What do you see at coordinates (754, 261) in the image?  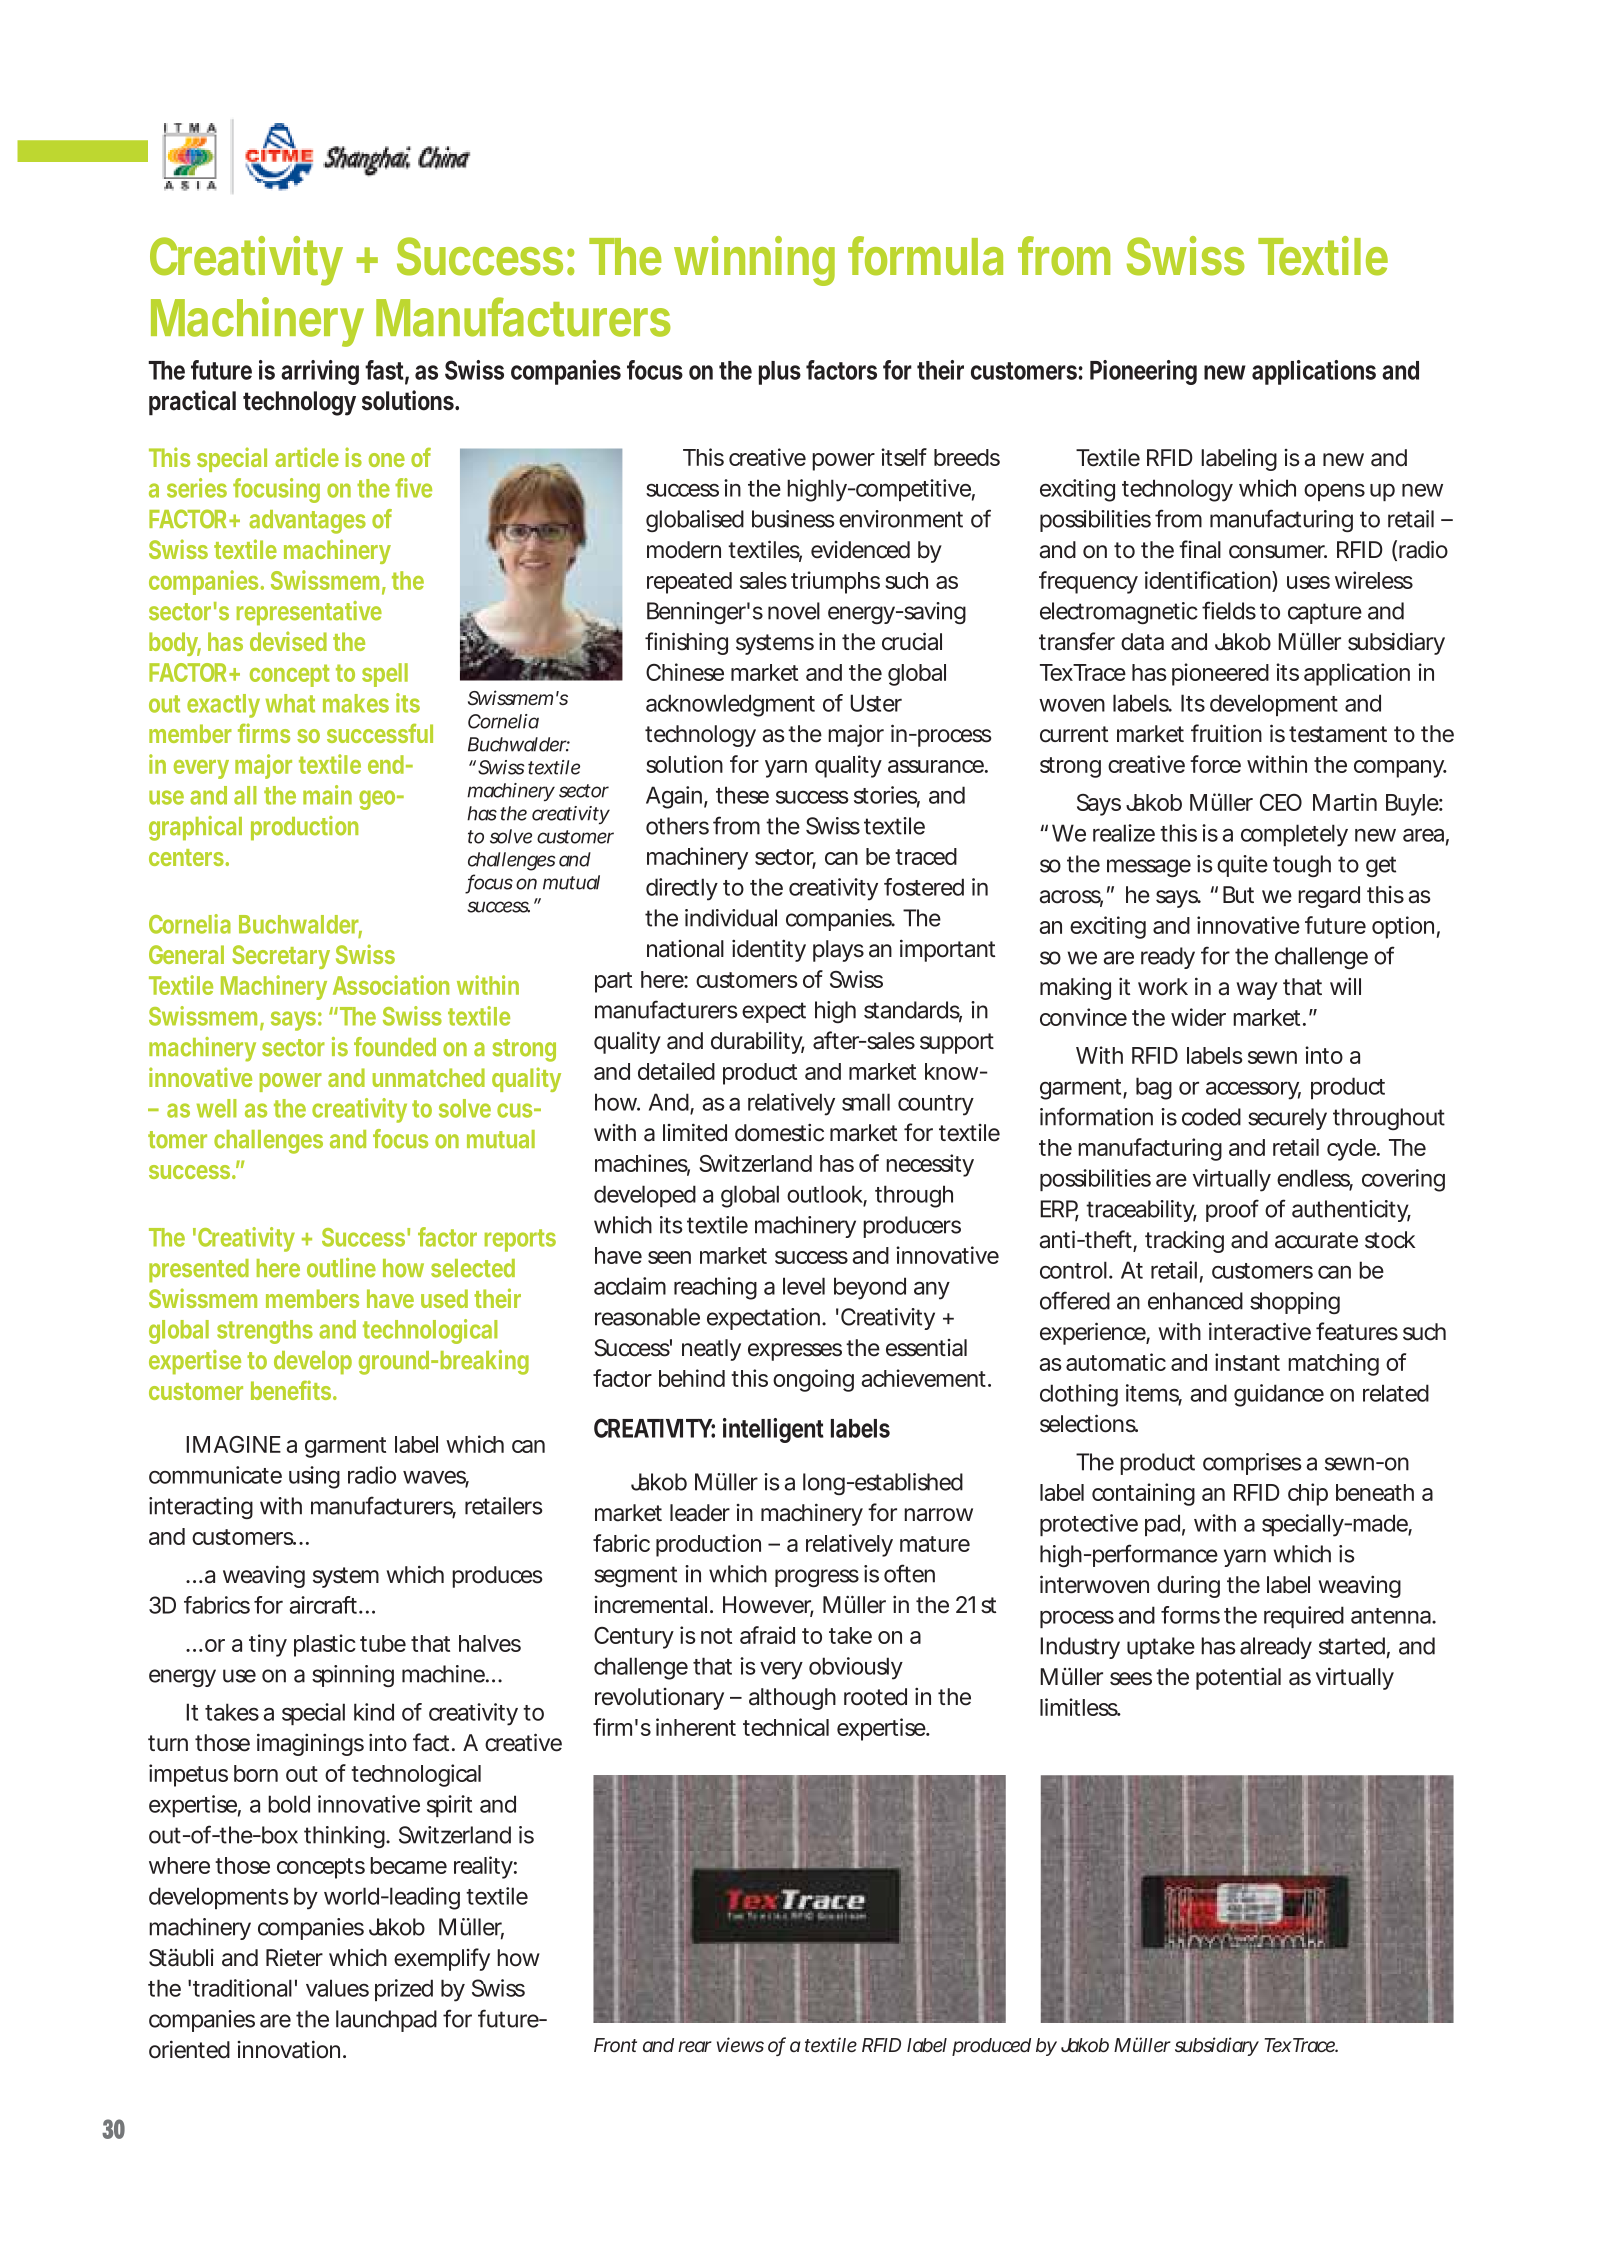 I see `winning` at bounding box center [754, 261].
